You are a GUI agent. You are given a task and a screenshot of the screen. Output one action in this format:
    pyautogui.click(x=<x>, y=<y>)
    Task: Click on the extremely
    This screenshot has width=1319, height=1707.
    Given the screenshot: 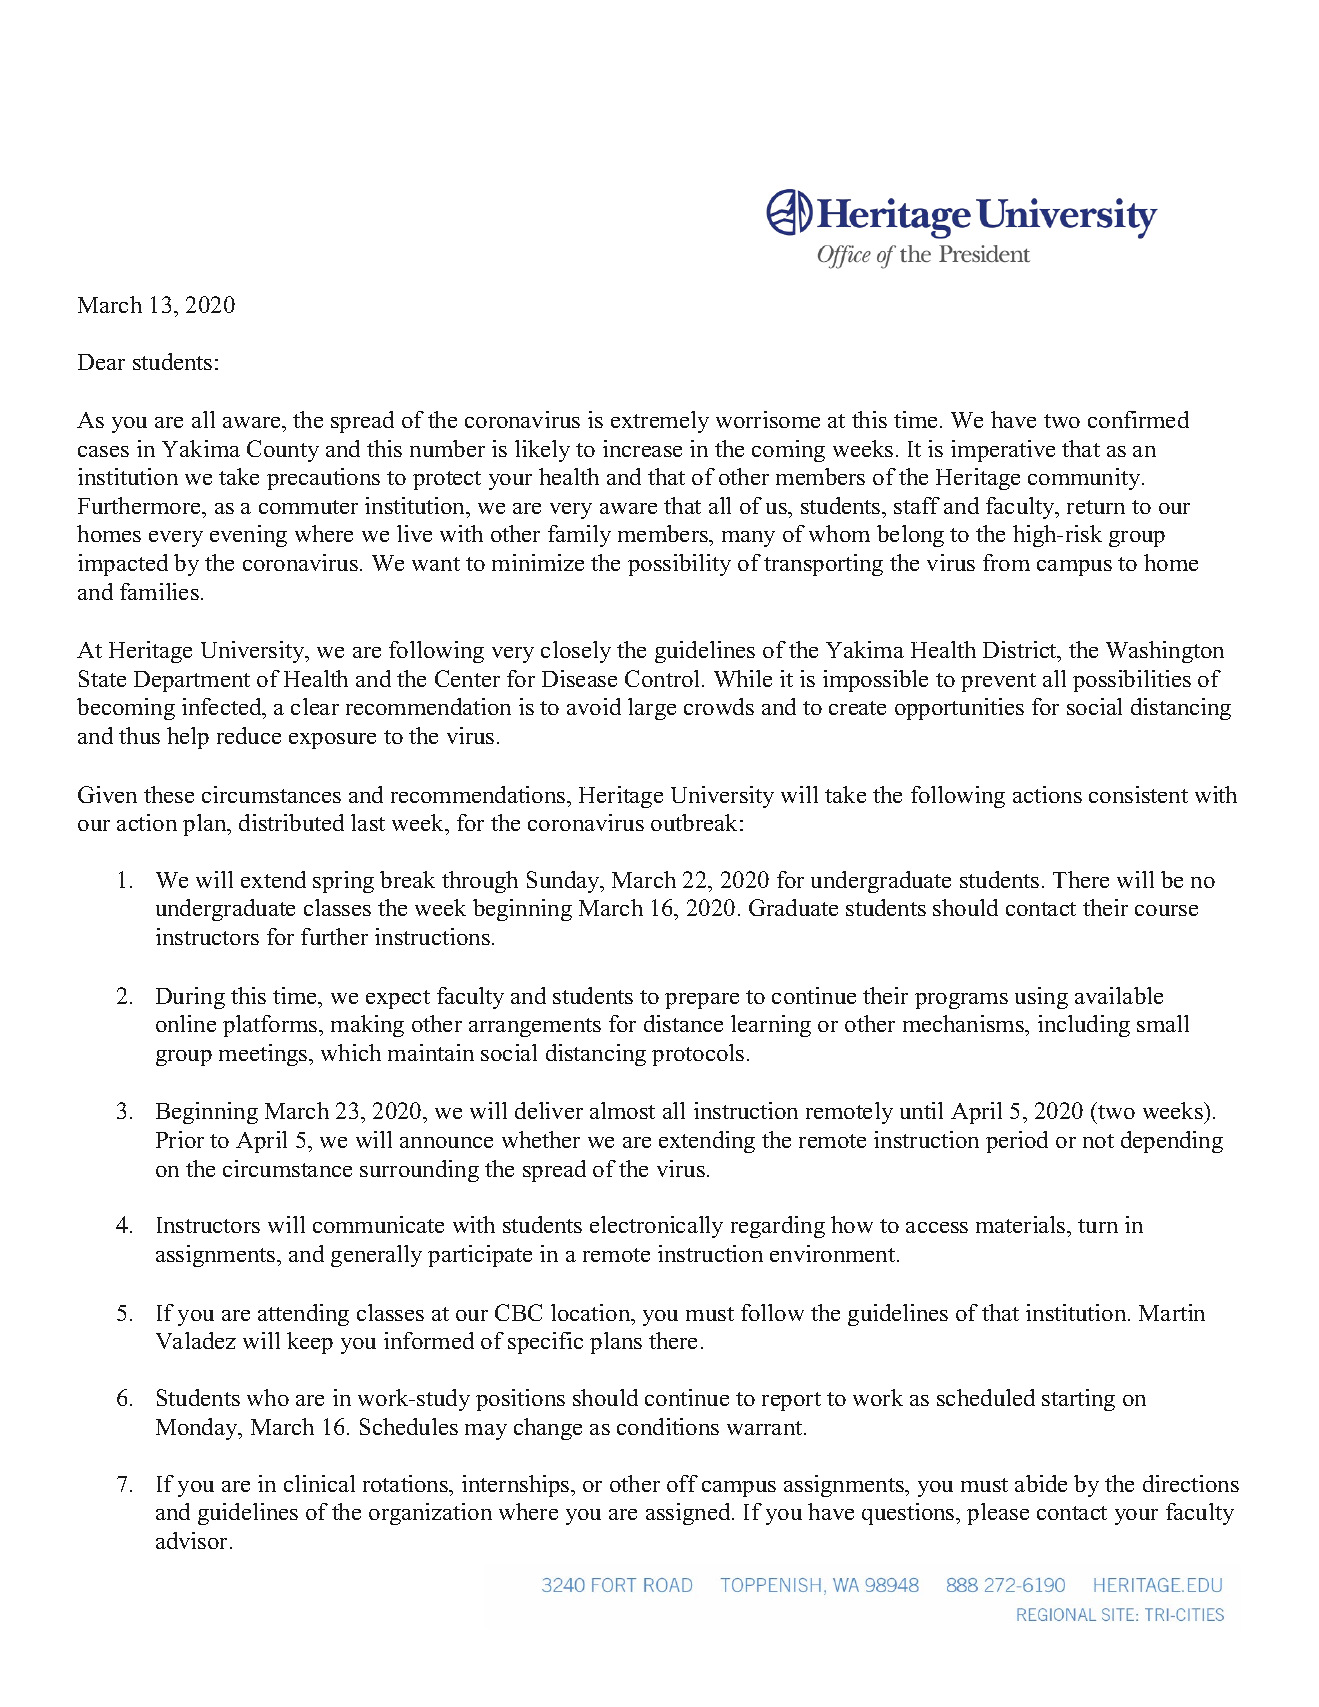 What is the action you would take?
    pyautogui.click(x=660, y=422)
